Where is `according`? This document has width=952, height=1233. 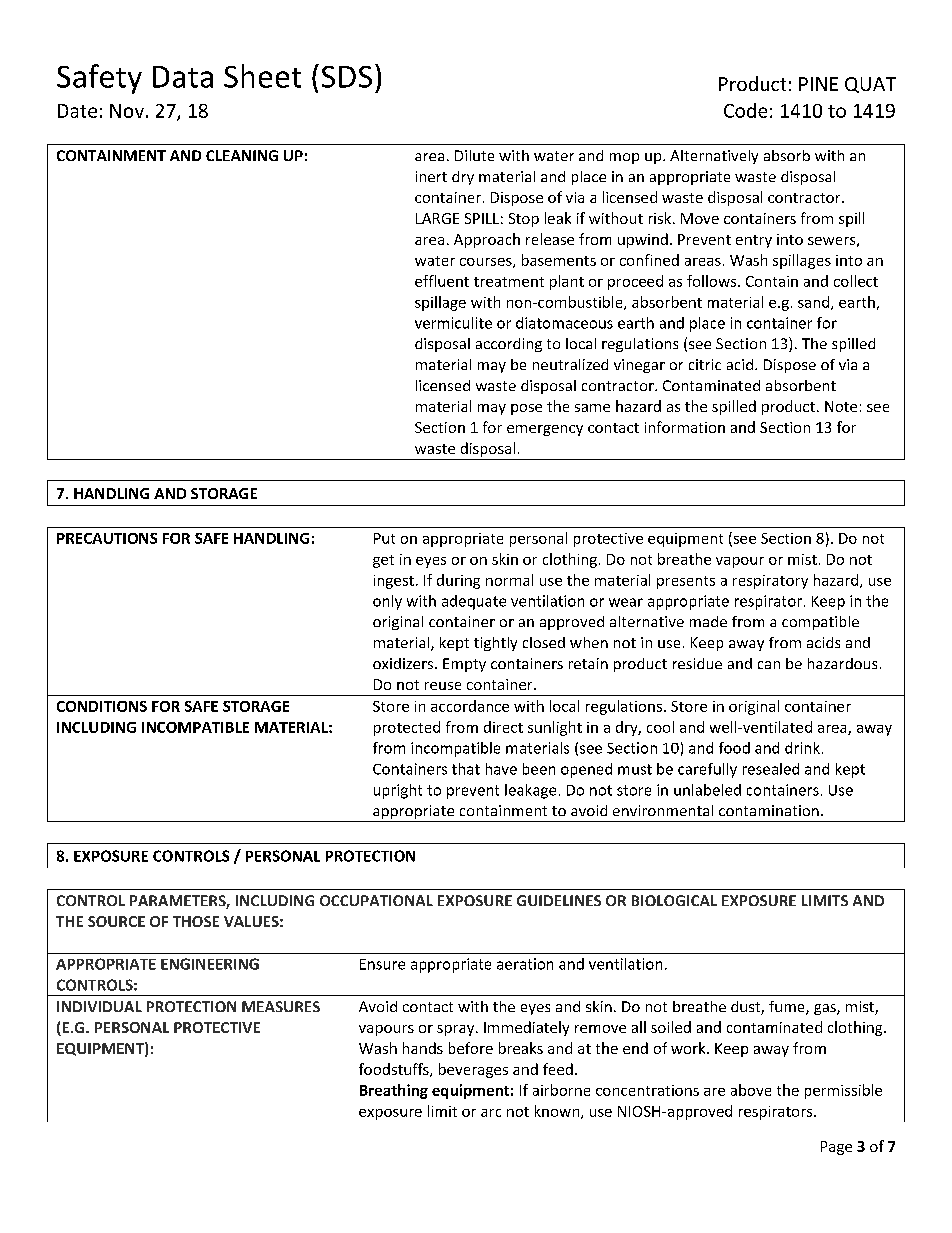 according is located at coordinates (509, 345).
